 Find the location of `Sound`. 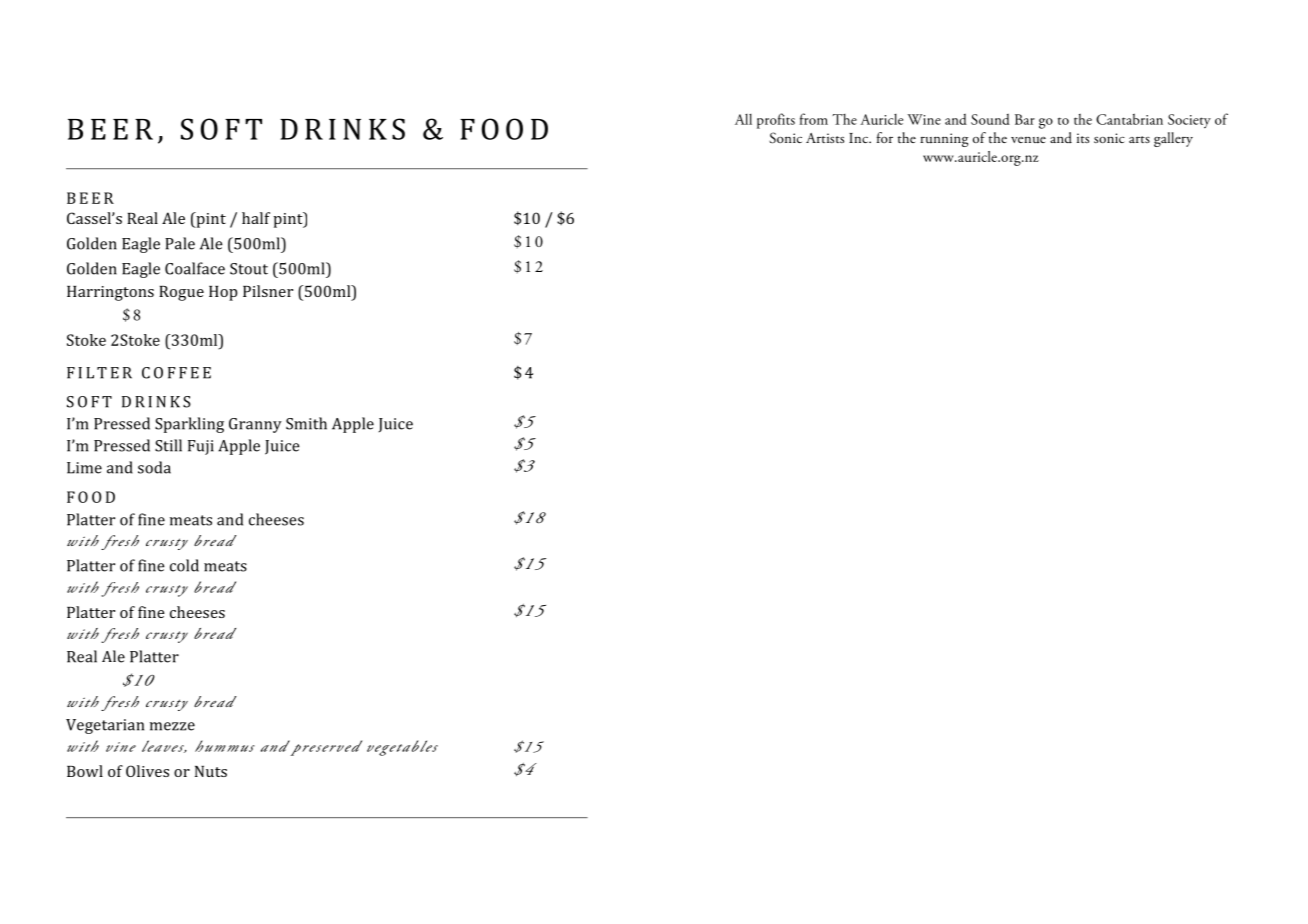

Sound is located at coordinates (990, 119).
